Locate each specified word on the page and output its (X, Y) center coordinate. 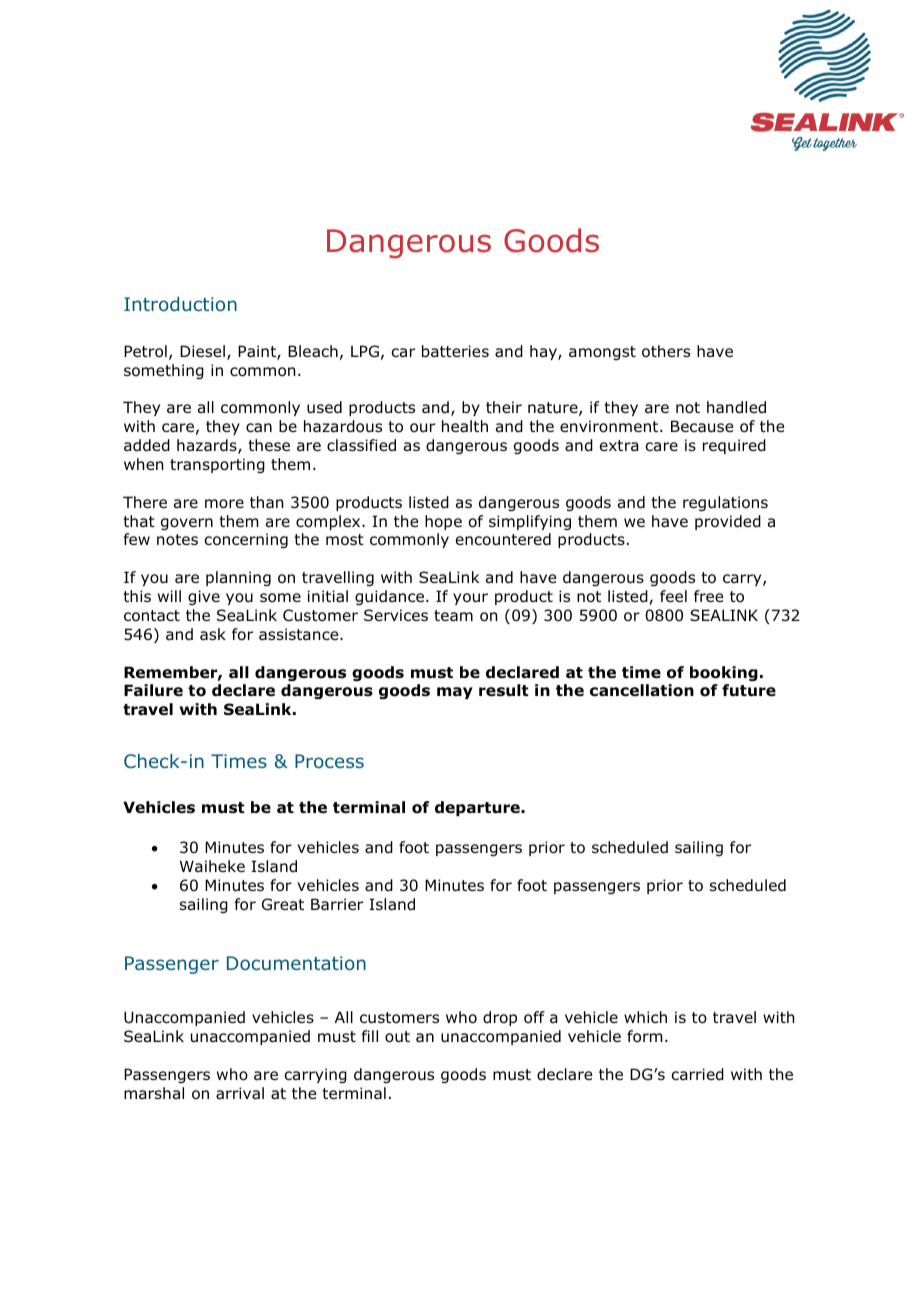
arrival (240, 1093)
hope (443, 522)
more (224, 504)
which (645, 1017)
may (455, 693)
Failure (153, 690)
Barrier (337, 904)
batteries (455, 351)
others (666, 351)
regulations (725, 503)
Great (283, 904)
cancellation (642, 690)
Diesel (202, 351)
